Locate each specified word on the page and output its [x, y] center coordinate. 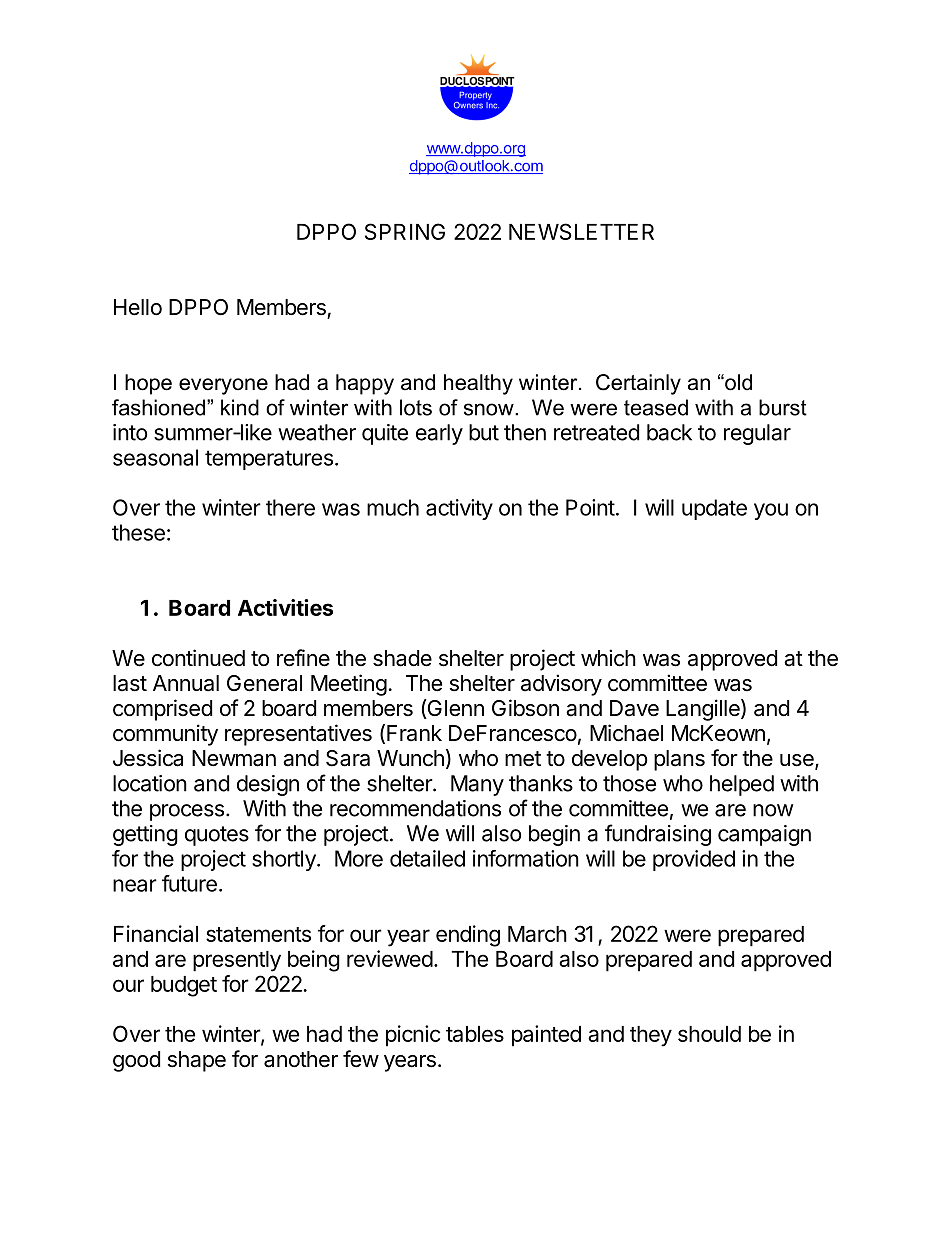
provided [694, 860]
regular [757, 434]
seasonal [155, 457]
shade [402, 658]
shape [197, 1061]
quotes [217, 836]
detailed [427, 858]
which [608, 658]
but [484, 432]
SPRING [405, 231]
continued [198, 658]
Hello [138, 307]
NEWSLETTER [581, 231]
